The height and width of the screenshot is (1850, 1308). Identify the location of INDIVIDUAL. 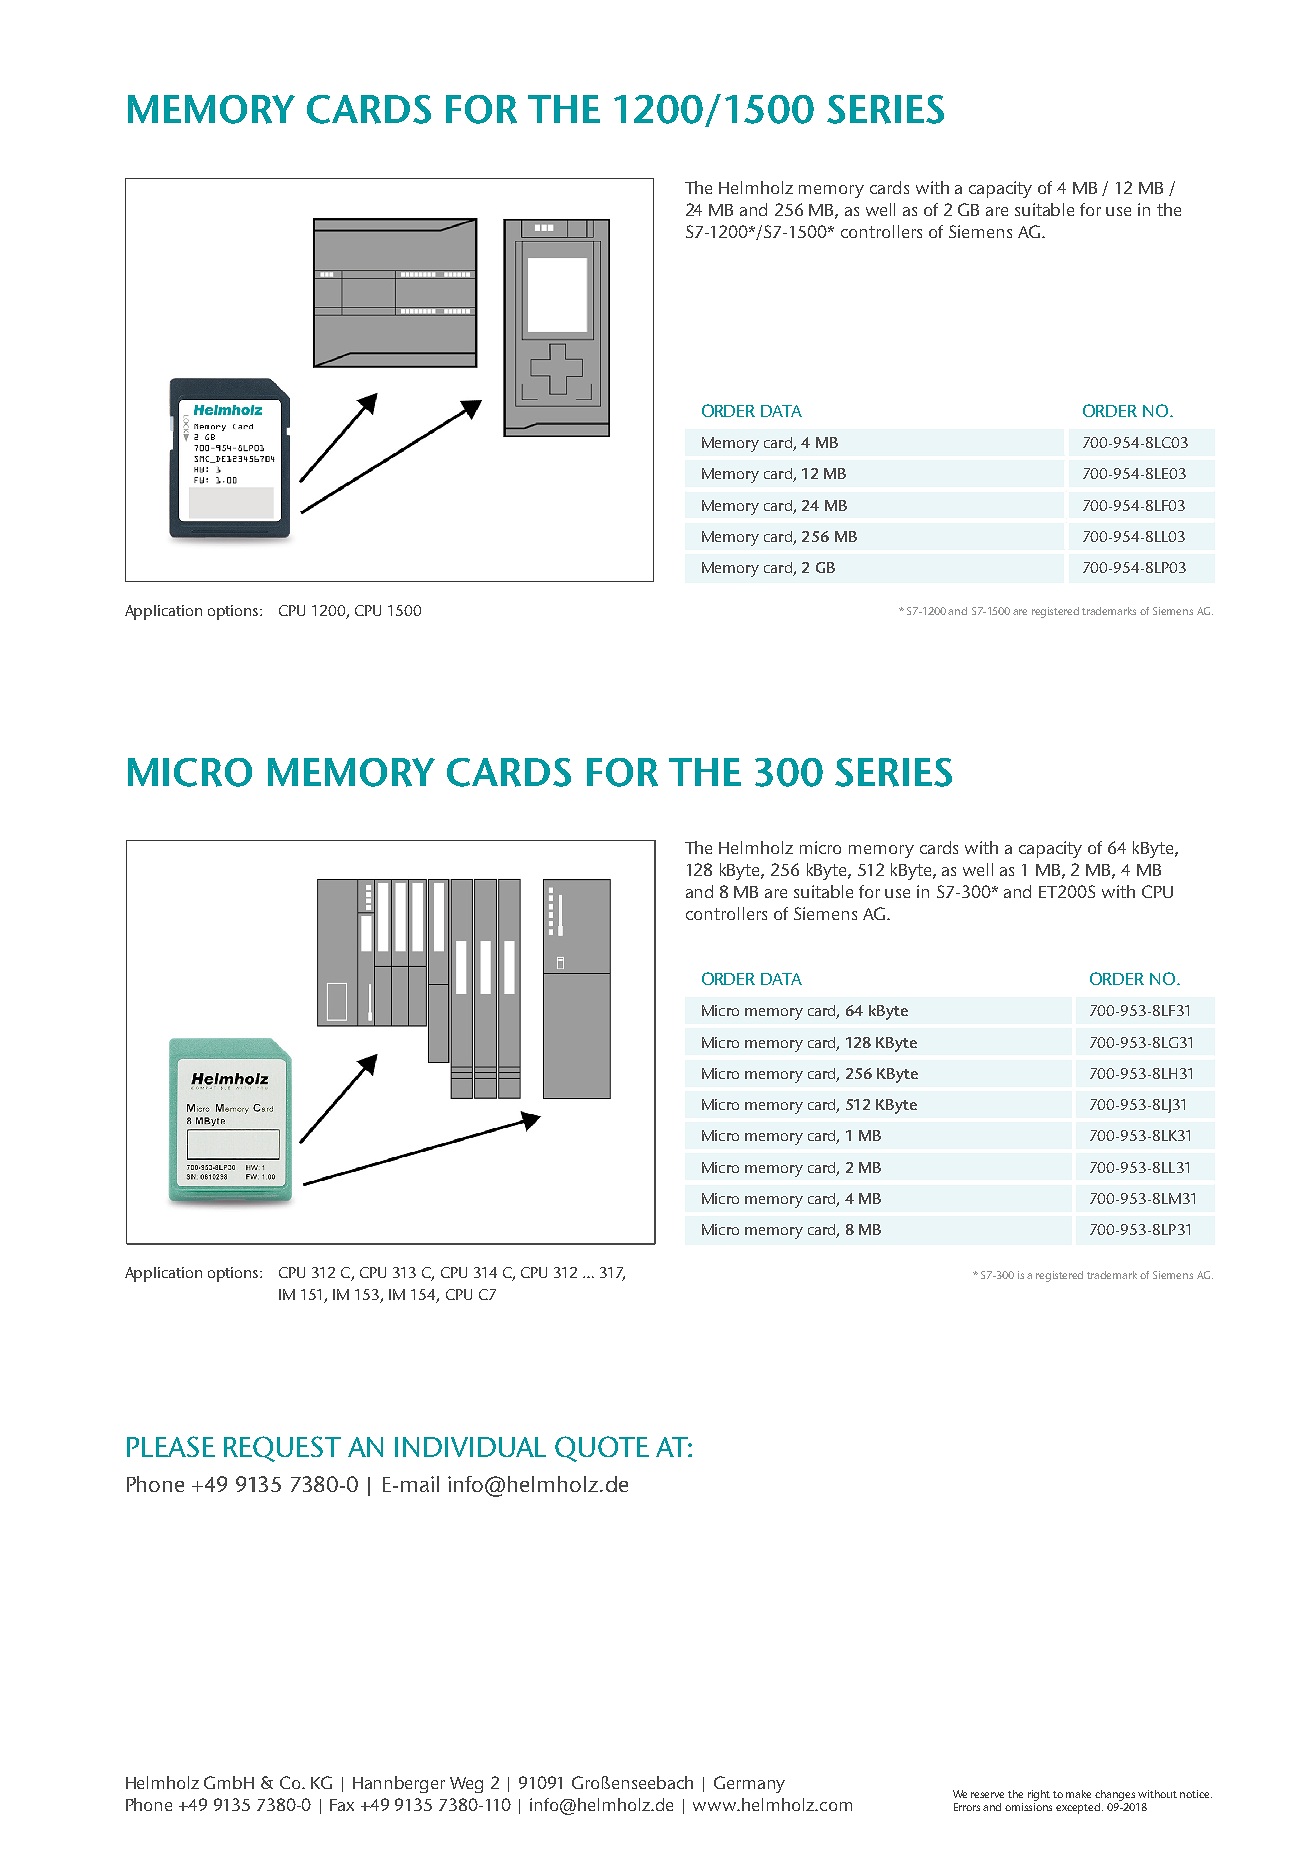
(470, 1447).
